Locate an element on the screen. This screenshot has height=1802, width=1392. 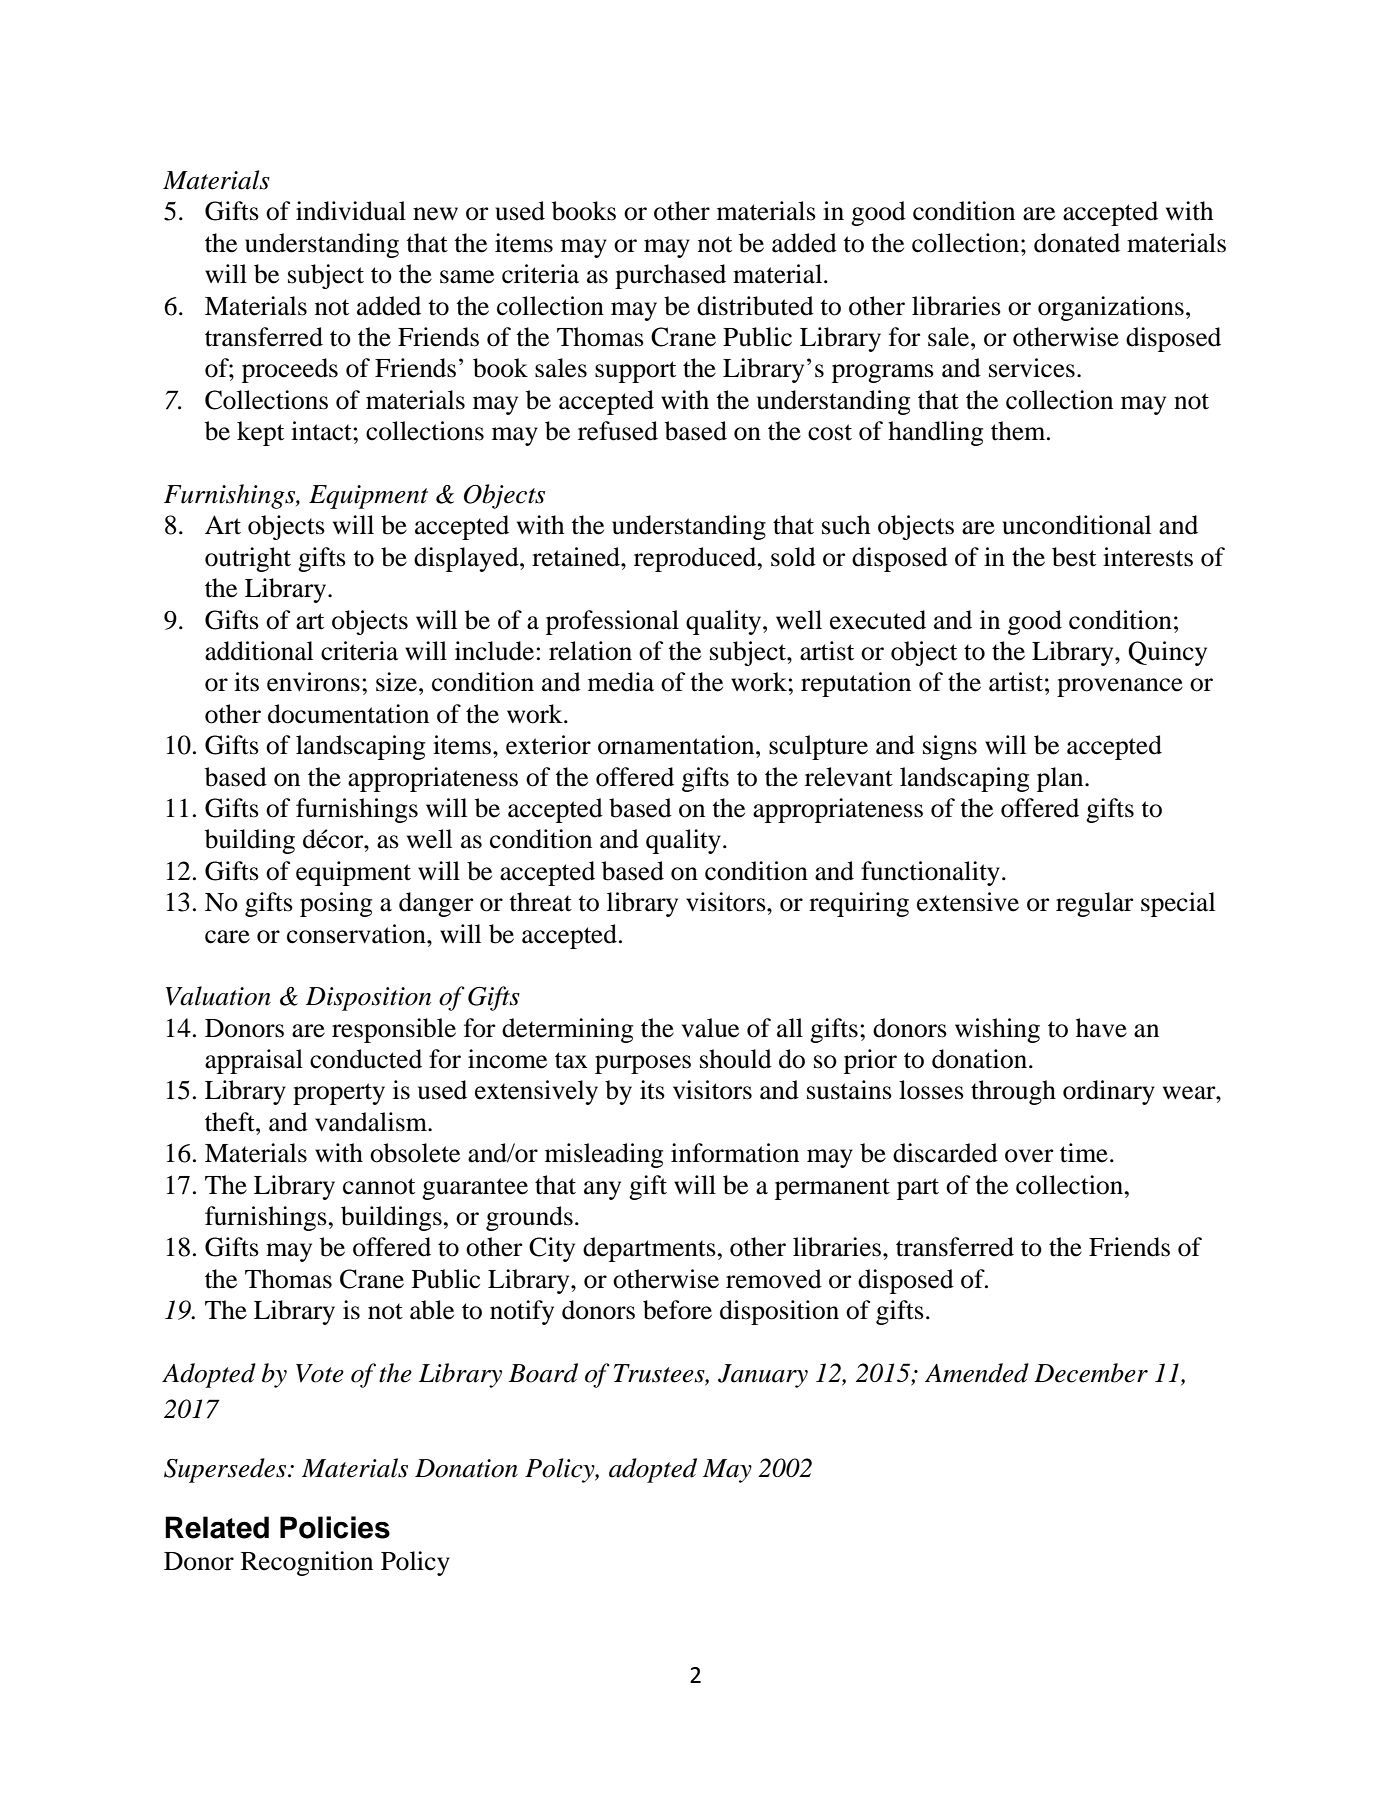
threat is located at coordinates (540, 902).
